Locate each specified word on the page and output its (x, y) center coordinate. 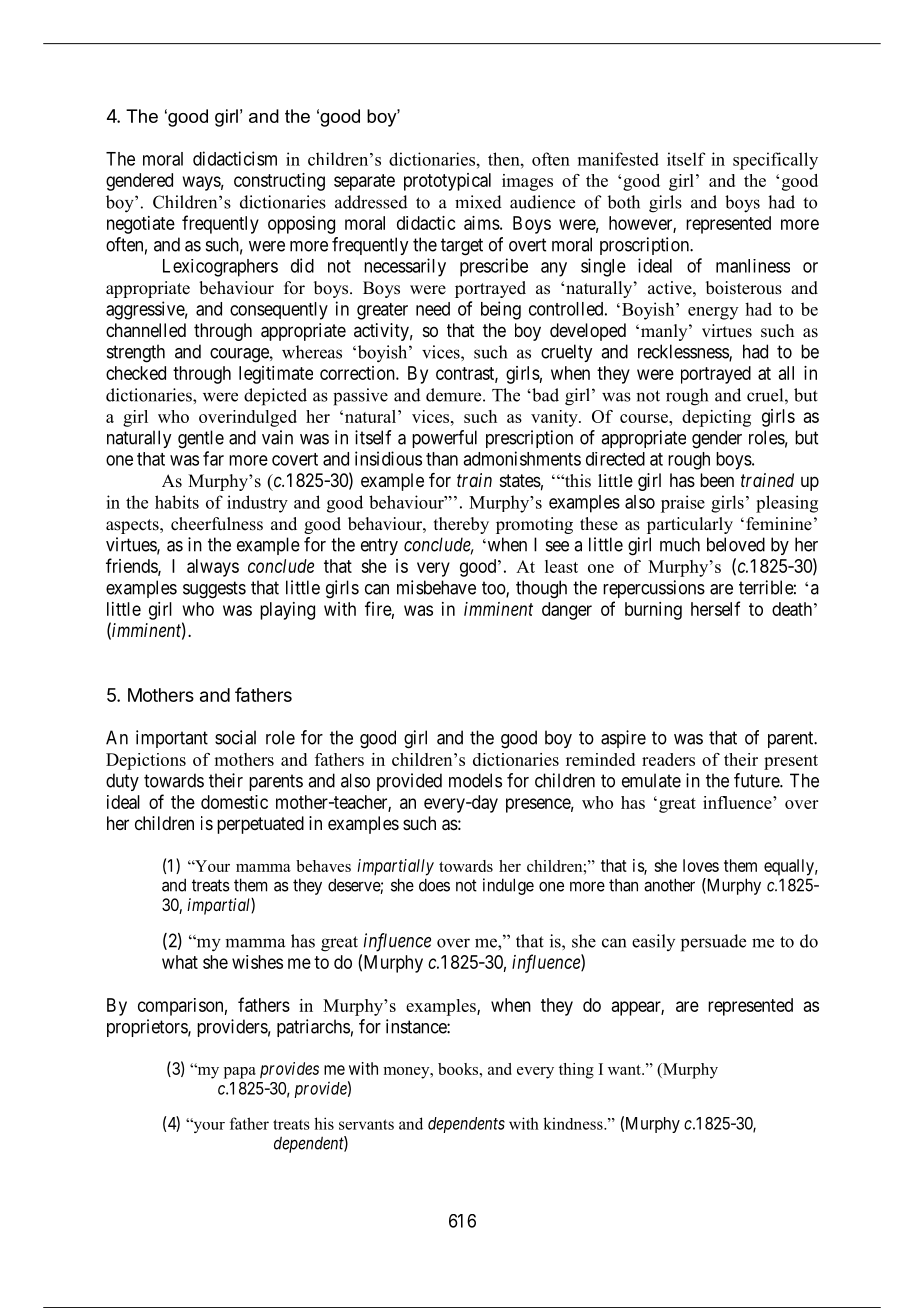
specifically (775, 161)
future (757, 780)
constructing (279, 182)
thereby (461, 525)
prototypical (447, 182)
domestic (234, 802)
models (475, 780)
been (717, 480)
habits (177, 502)
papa (240, 1073)
